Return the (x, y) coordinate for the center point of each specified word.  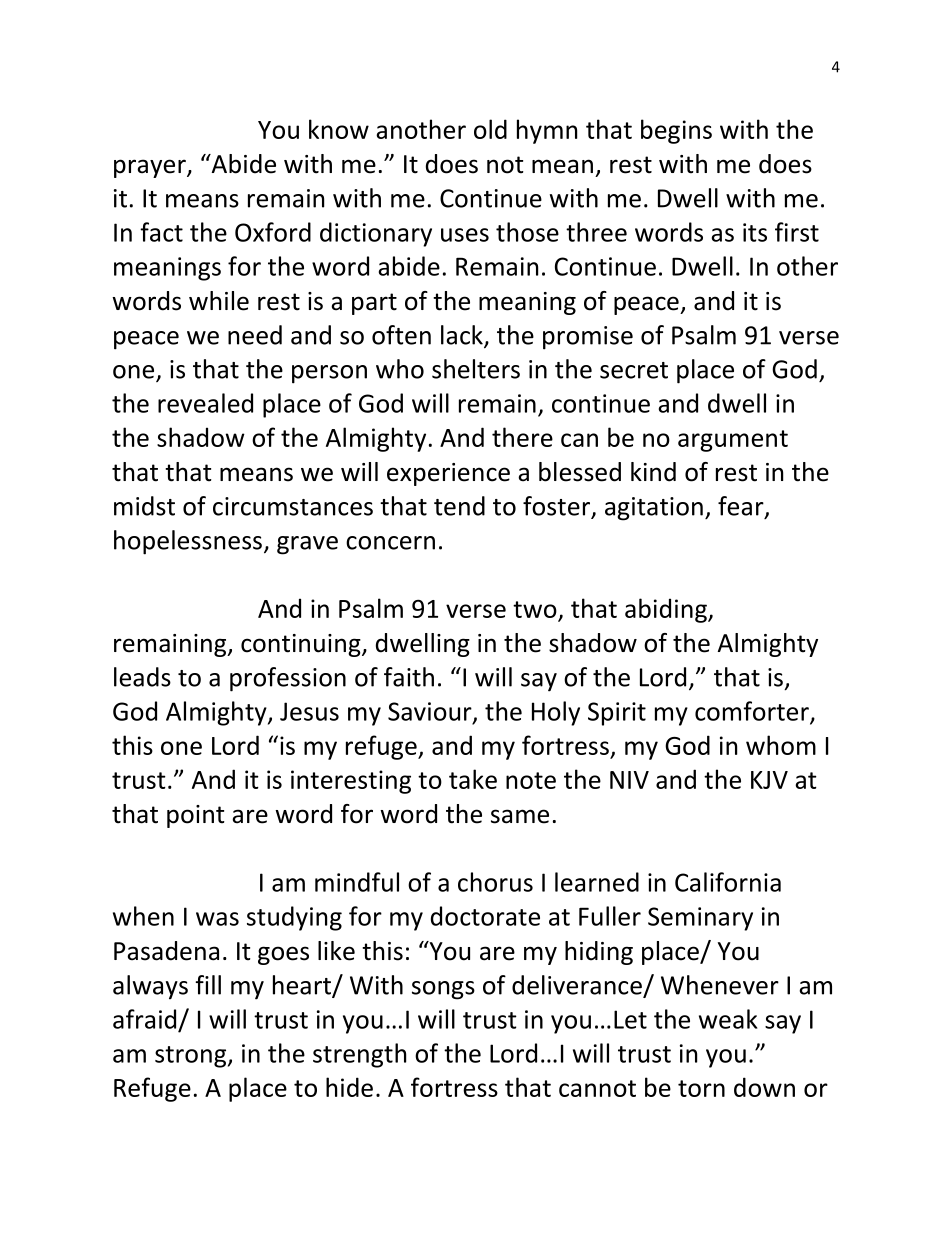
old (490, 129)
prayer (151, 168)
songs (443, 990)
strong (192, 1057)
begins (676, 131)
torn (701, 1088)
